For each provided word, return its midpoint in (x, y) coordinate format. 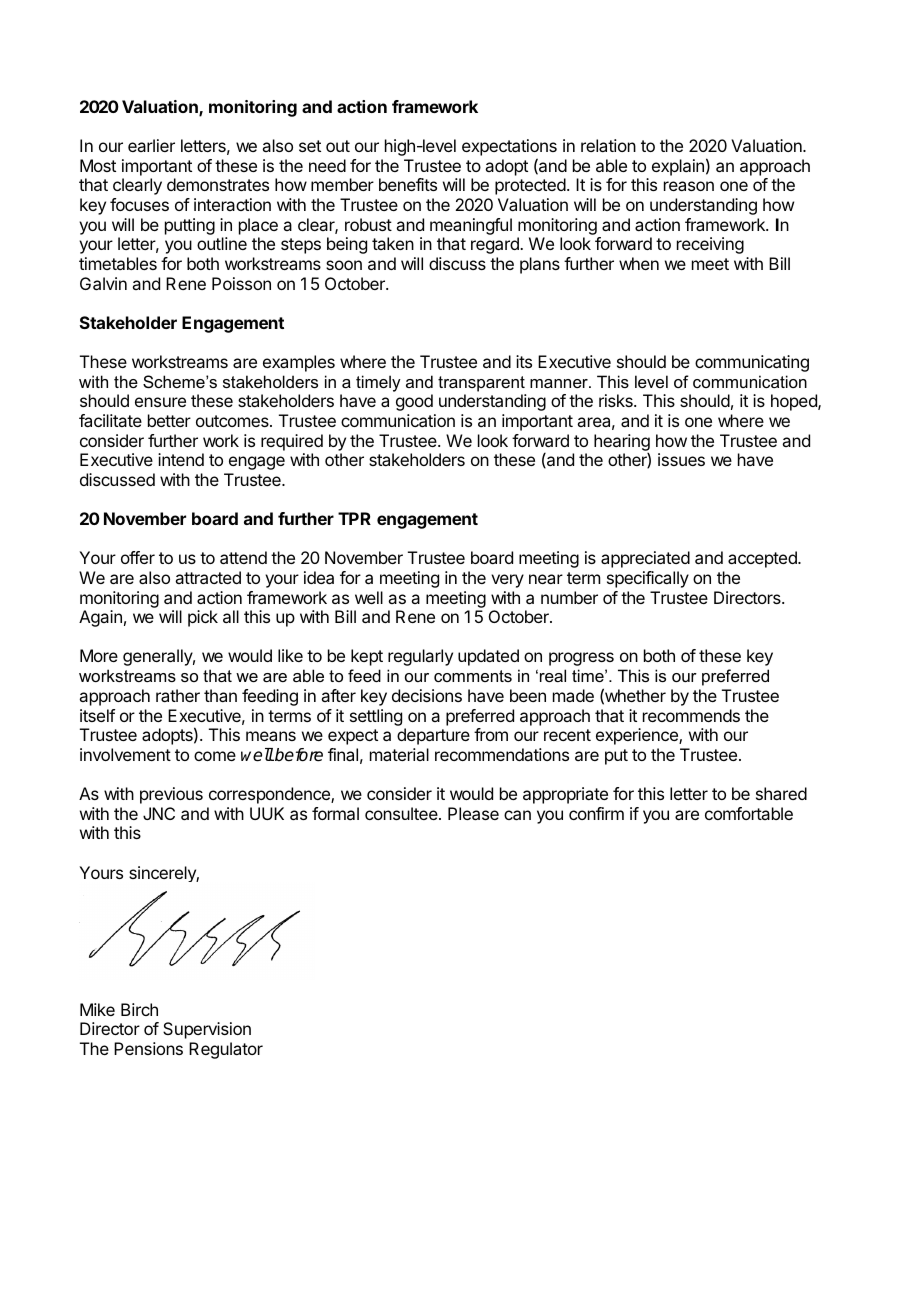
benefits (408, 184)
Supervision (207, 1030)
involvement (125, 754)
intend (181, 459)
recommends (691, 715)
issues (681, 459)
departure (433, 736)
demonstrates (218, 184)
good (414, 402)
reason (689, 186)
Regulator (226, 1050)
